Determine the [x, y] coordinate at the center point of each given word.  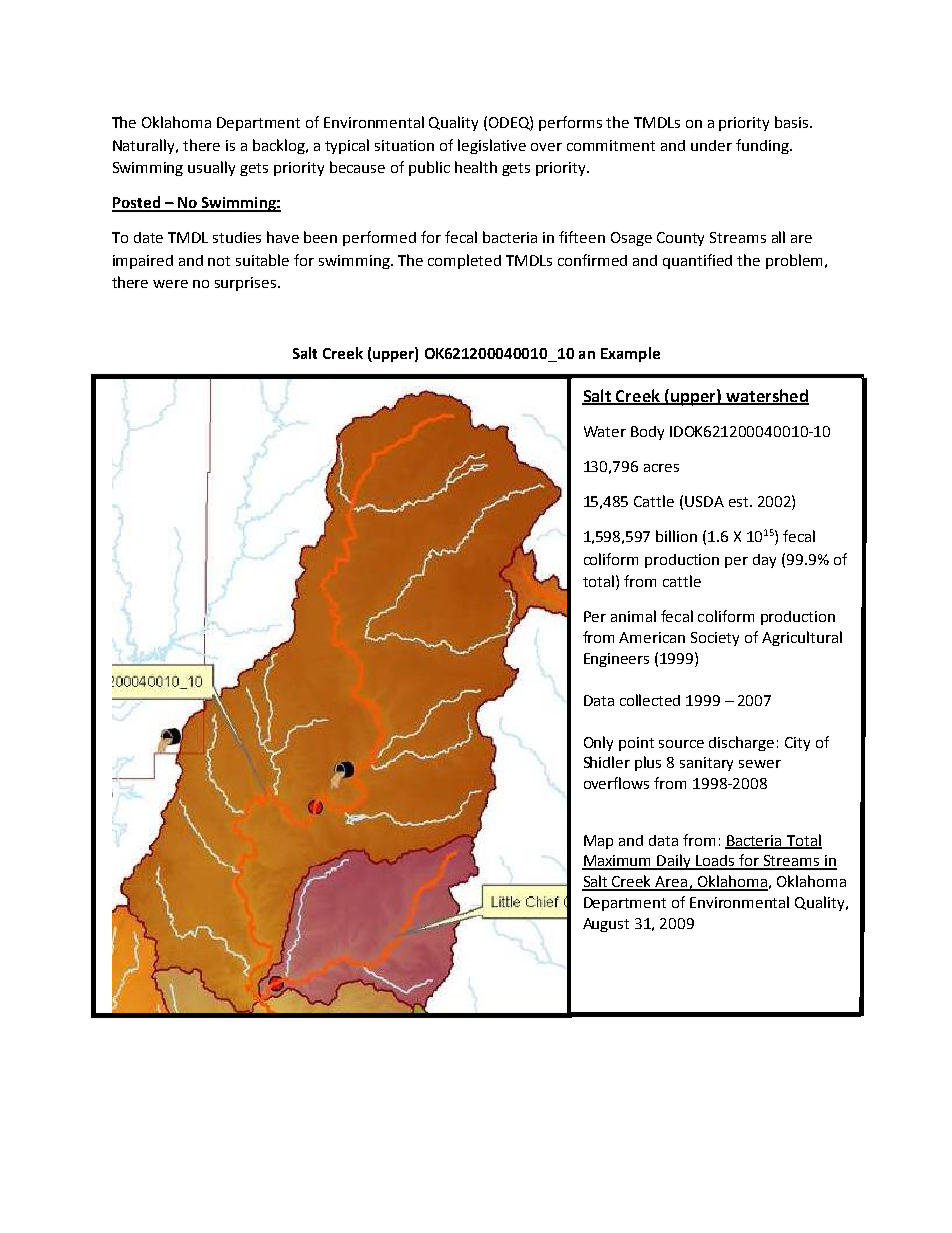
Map [598, 842]
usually [211, 168]
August [606, 925]
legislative [492, 146]
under [711, 145]
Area [672, 883]
